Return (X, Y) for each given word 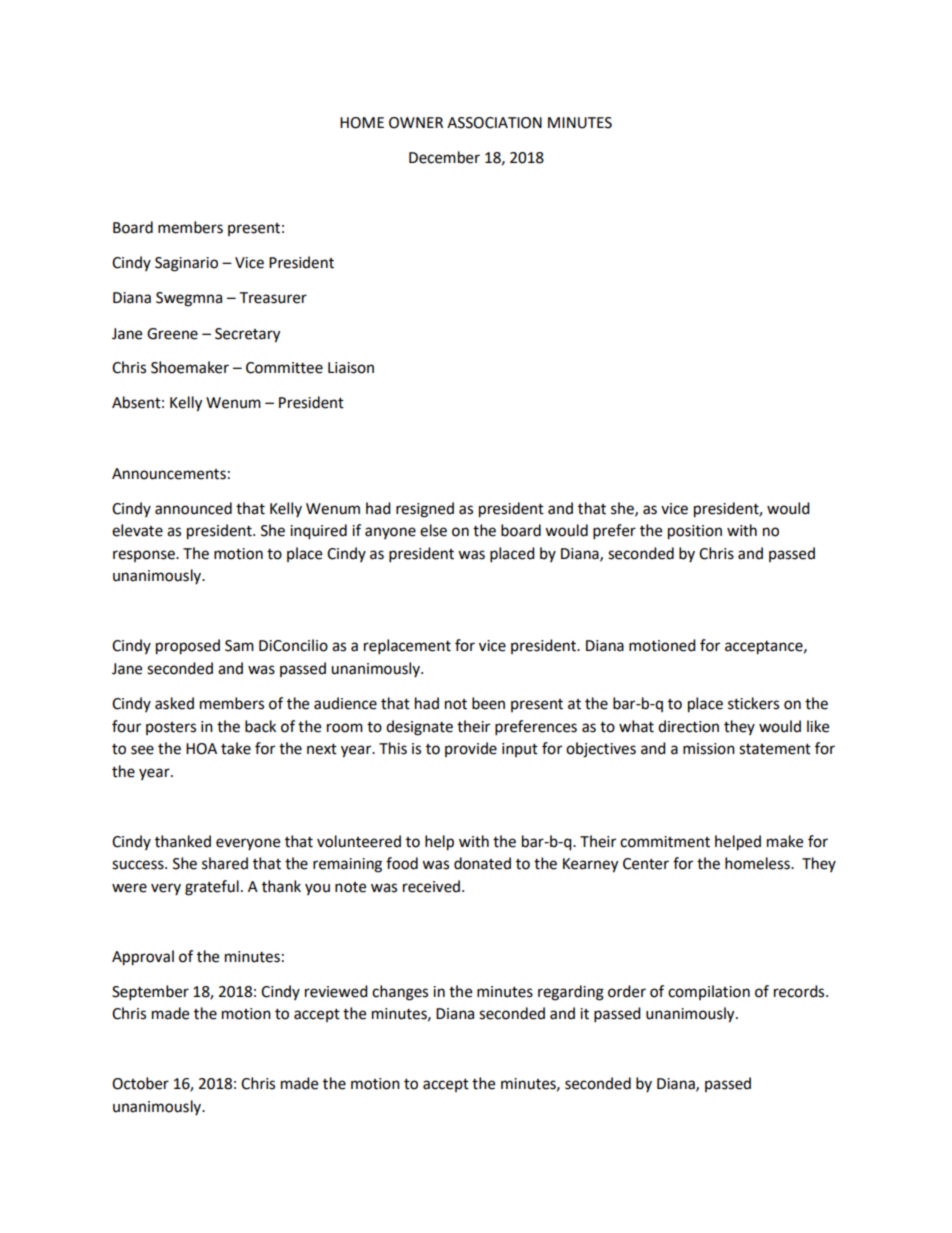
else (433, 530)
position (695, 532)
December (444, 157)
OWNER (416, 123)
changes (400, 993)
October (140, 1083)
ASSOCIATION (494, 123)
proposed (188, 647)
